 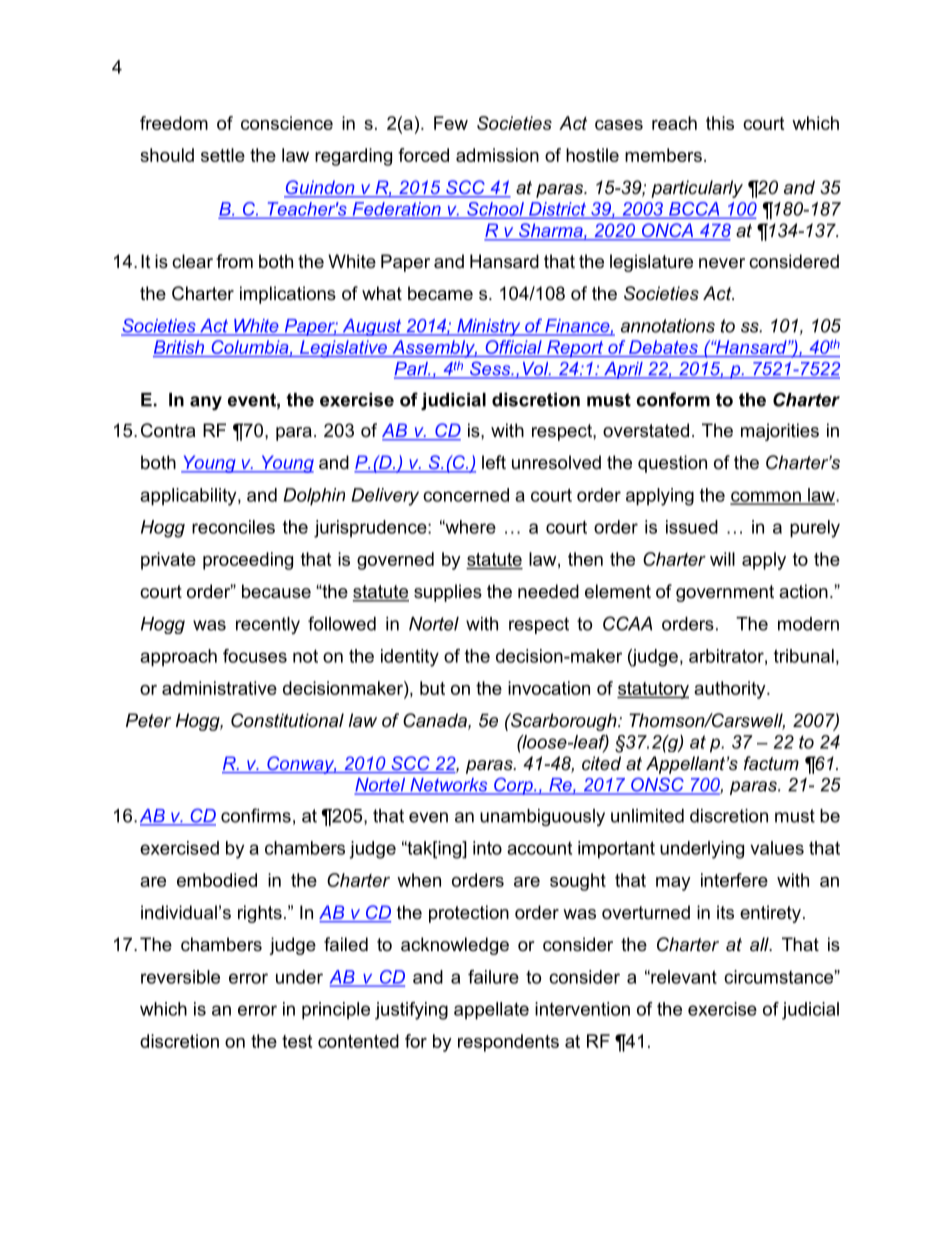 What do you see at coordinates (219, 688) in the screenshot?
I see `administrative` at bounding box center [219, 688].
